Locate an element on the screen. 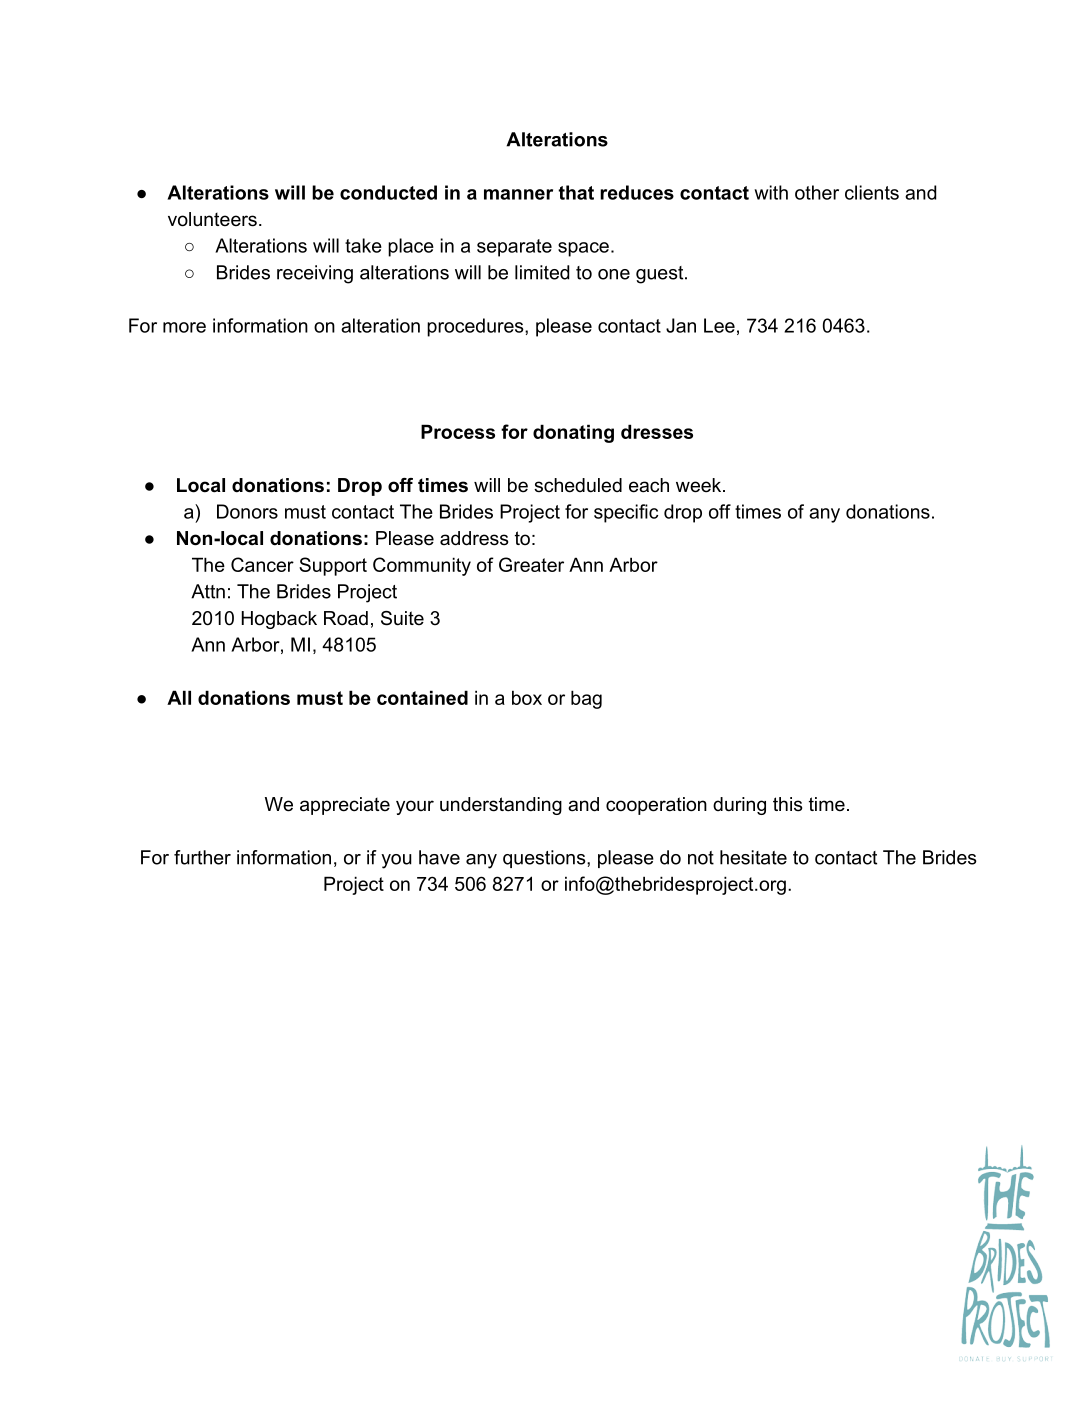 Image resolution: width=1085 pixels, height=1404 pixels. bag is located at coordinates (586, 699).
